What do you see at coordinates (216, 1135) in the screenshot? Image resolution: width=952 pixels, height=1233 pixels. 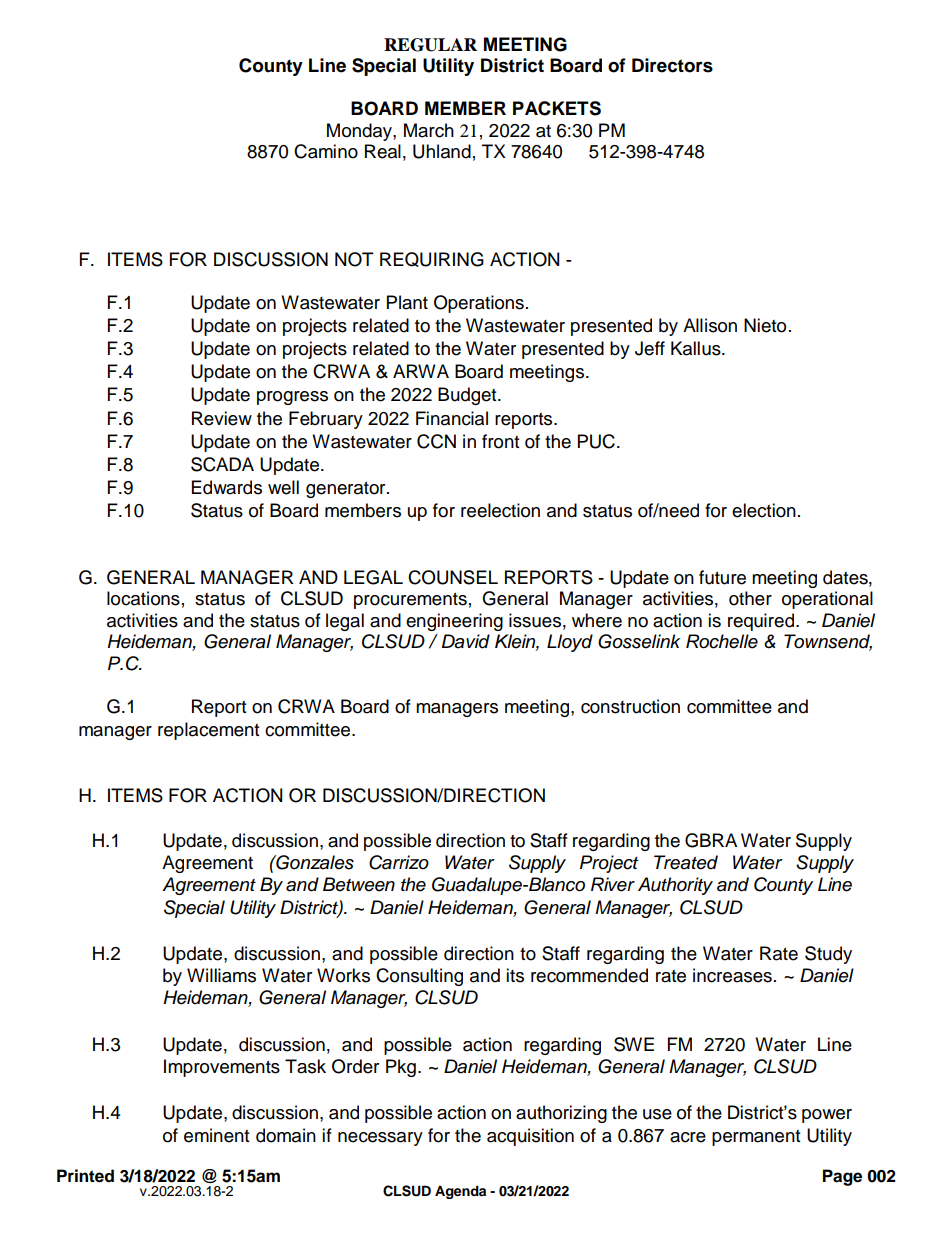 I see `eminent` at bounding box center [216, 1135].
